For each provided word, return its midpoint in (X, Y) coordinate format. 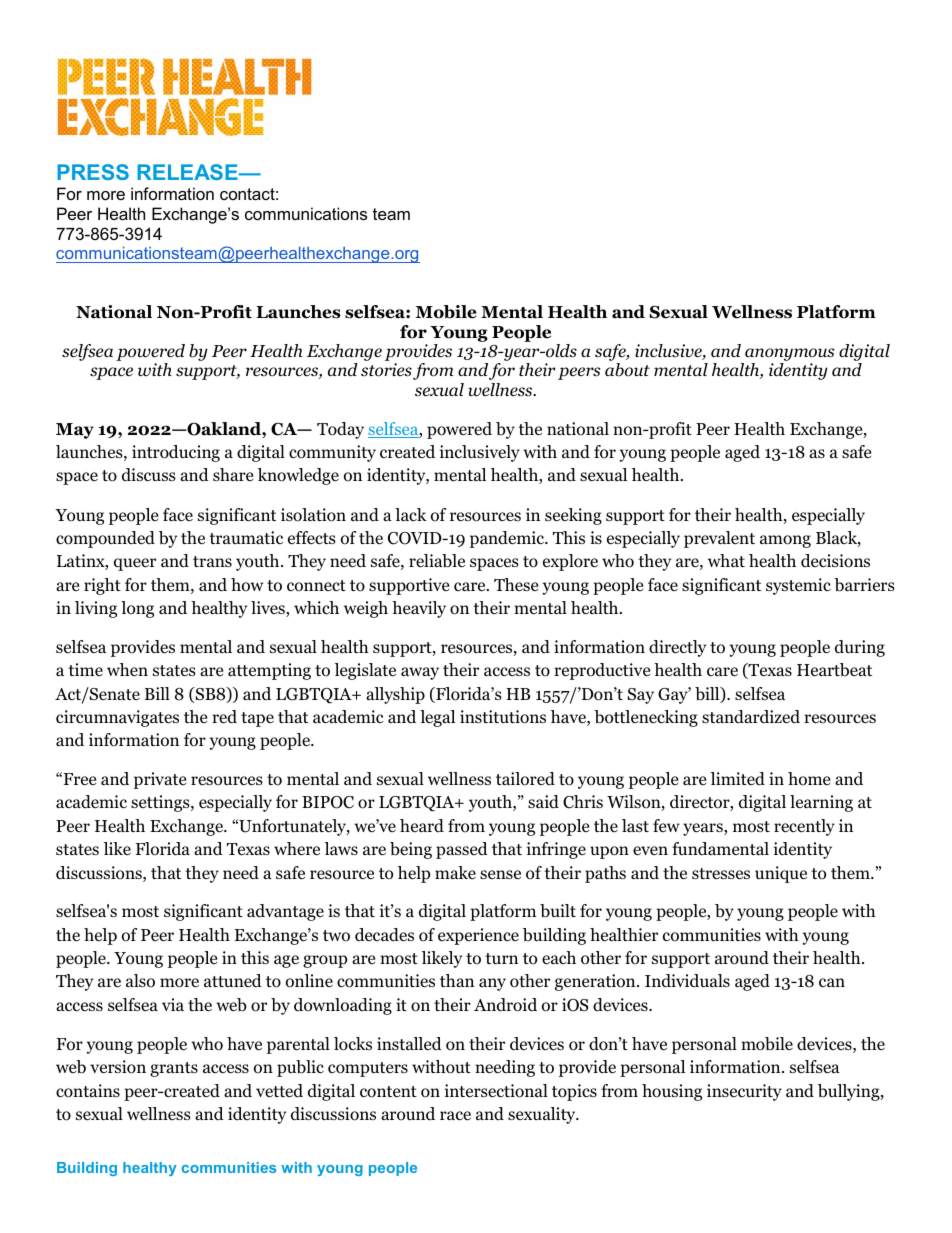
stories (386, 370)
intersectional (496, 1091)
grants (174, 1069)
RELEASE (188, 172)
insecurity (744, 1092)
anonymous (789, 356)
